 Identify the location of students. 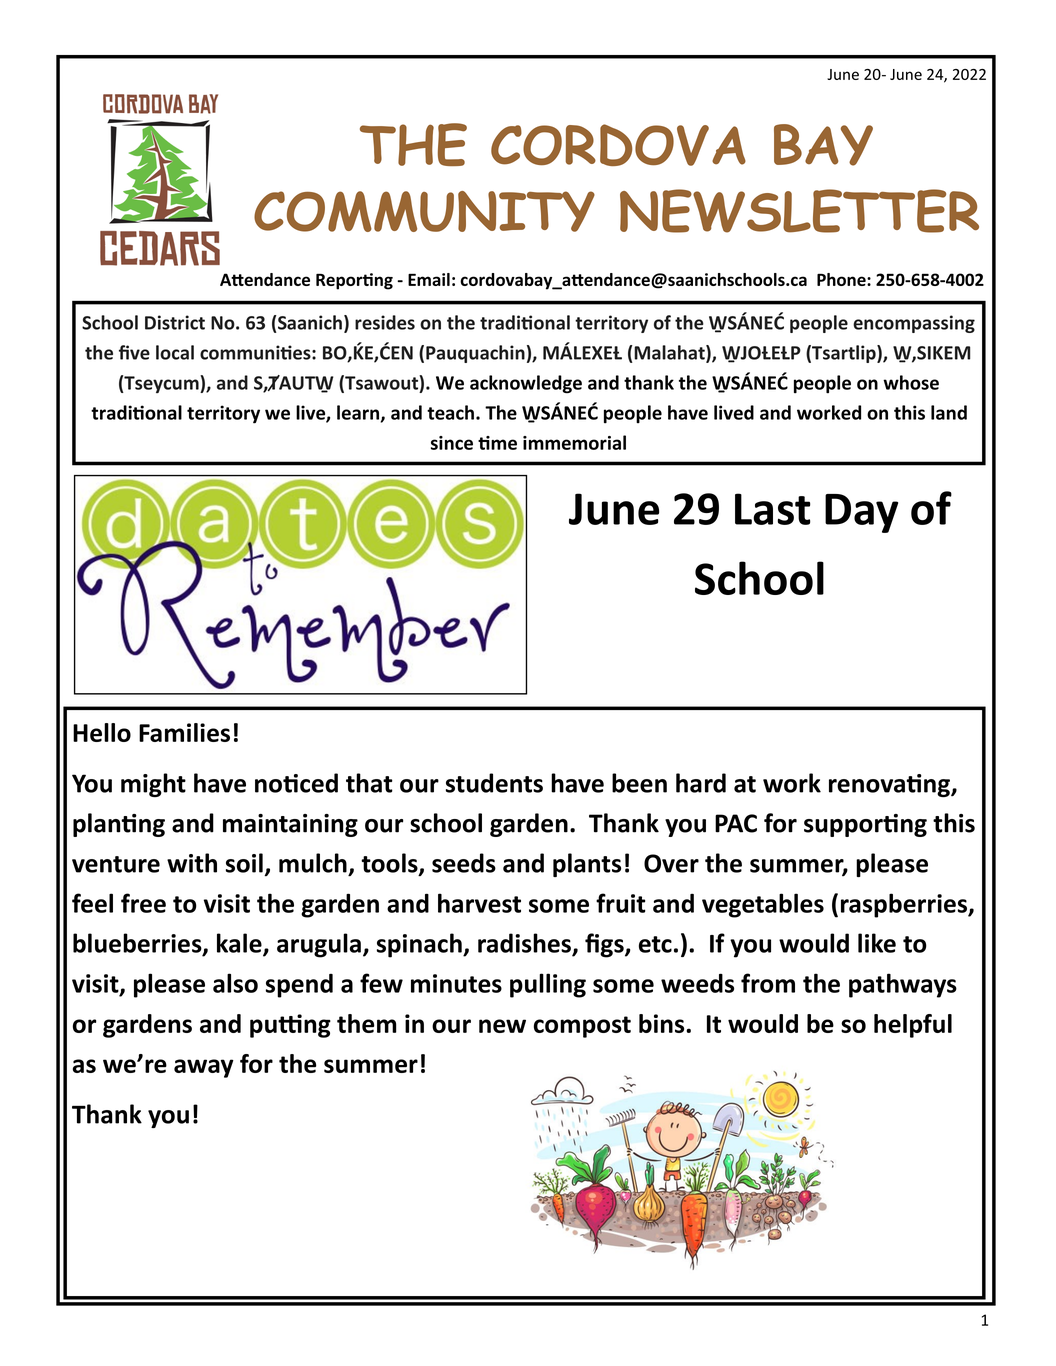
(494, 783).
